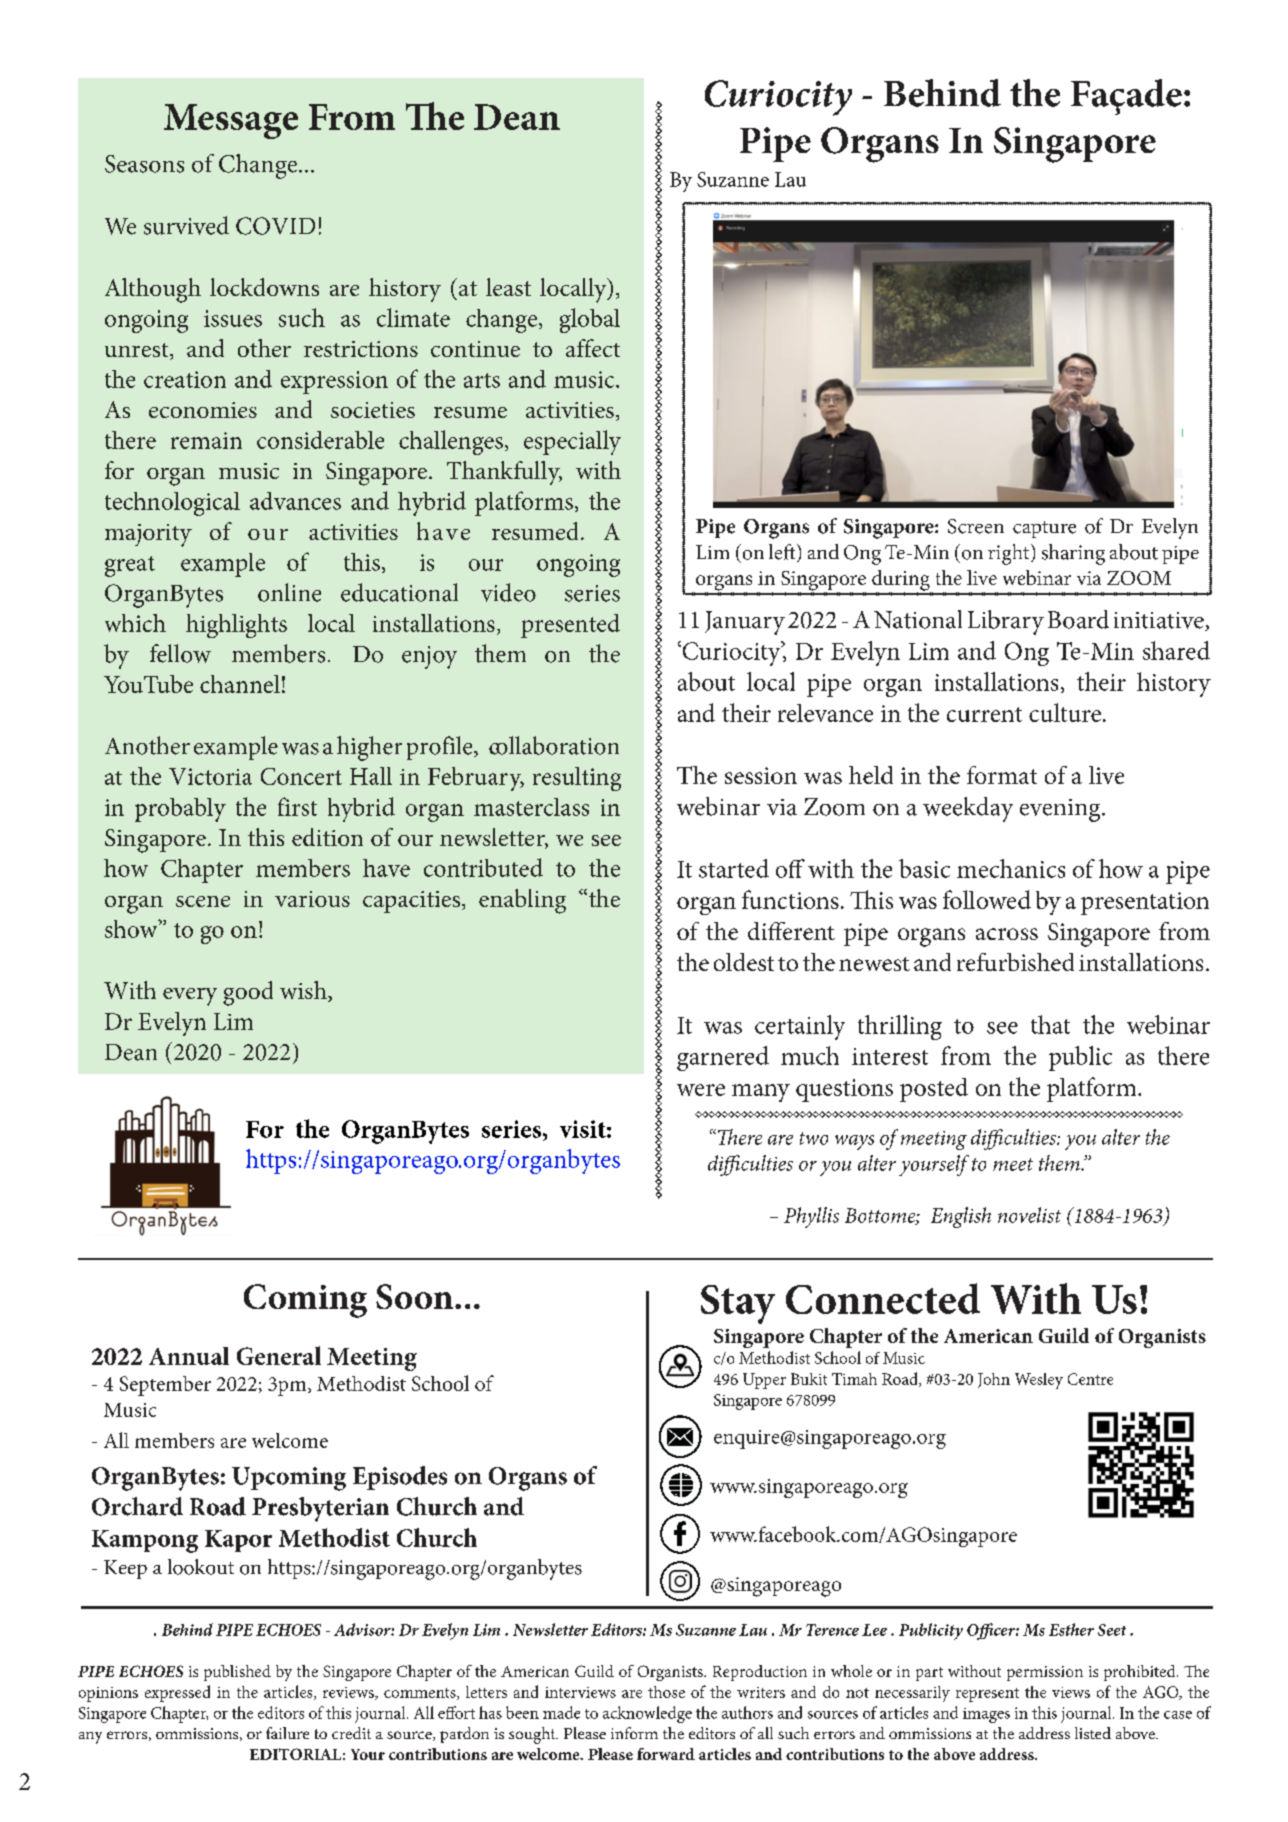 This screenshot has width=1288, height=1822. What do you see at coordinates (231, 121) in the screenshot?
I see `Message` at bounding box center [231, 121].
